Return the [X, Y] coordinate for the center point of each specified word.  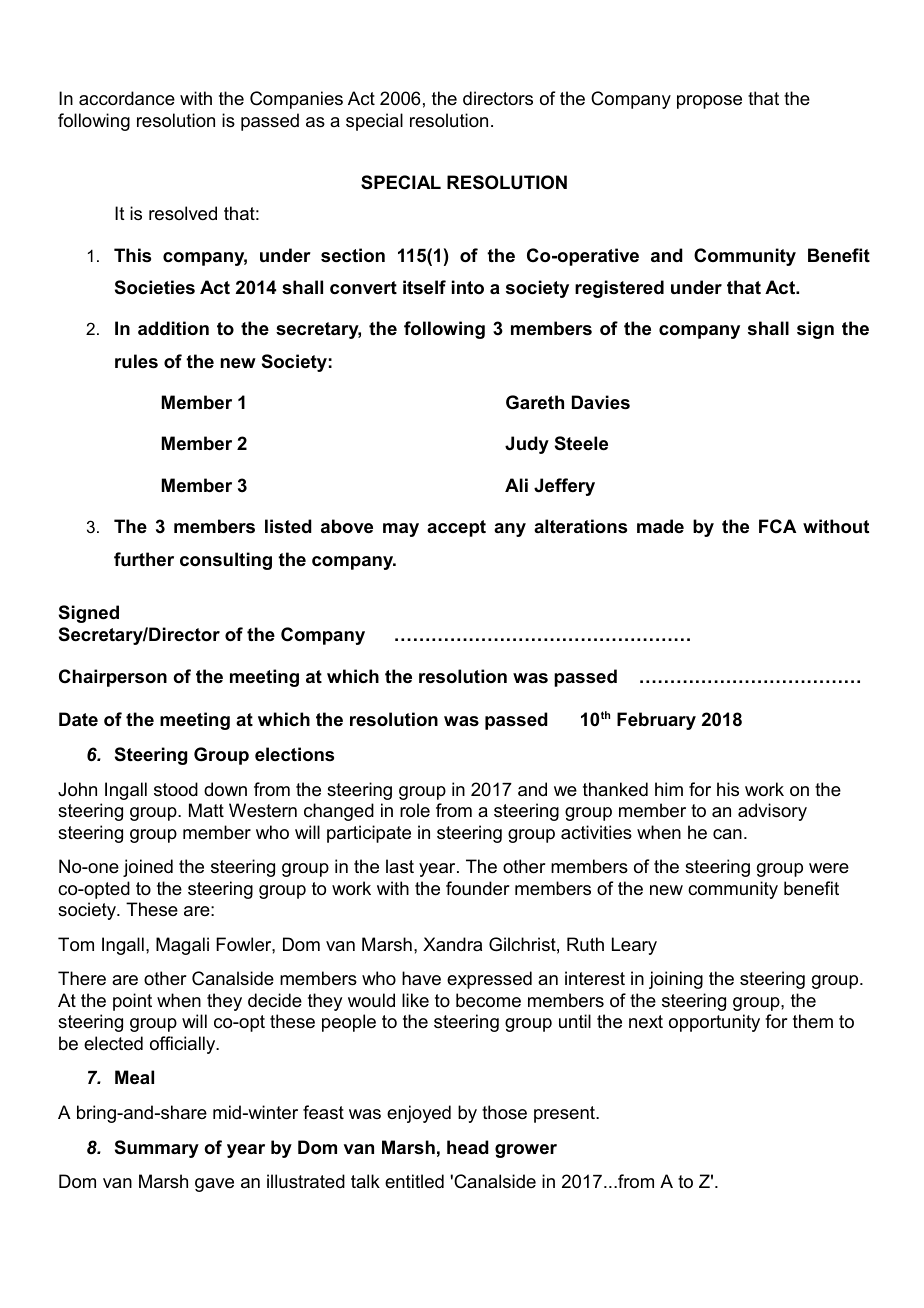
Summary [157, 1149]
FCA [777, 526]
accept [456, 528]
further [144, 559]
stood [176, 789]
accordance [127, 98]
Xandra [452, 944]
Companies [296, 100]
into [468, 287]
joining [676, 980]
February [656, 721]
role [415, 810]
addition [173, 328]
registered [619, 289]
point [132, 1002]
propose [709, 102]
